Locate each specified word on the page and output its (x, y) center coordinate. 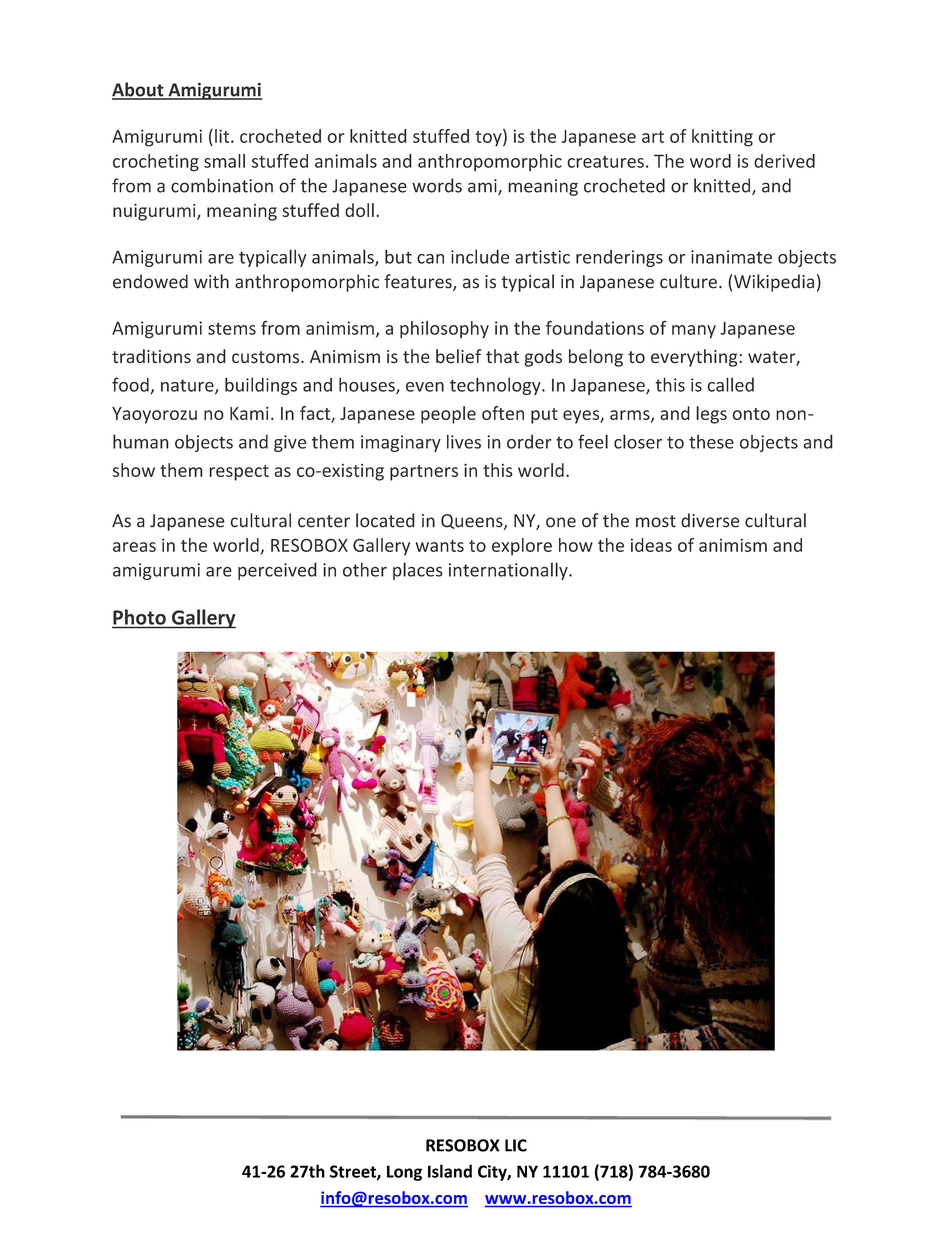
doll (359, 210)
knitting (722, 138)
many (694, 332)
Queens (473, 522)
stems (232, 329)
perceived (277, 571)
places (418, 571)
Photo (139, 618)
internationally (509, 571)
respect (239, 473)
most (656, 521)
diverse (710, 520)
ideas (651, 545)
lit (223, 136)
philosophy (444, 330)
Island (450, 1171)
